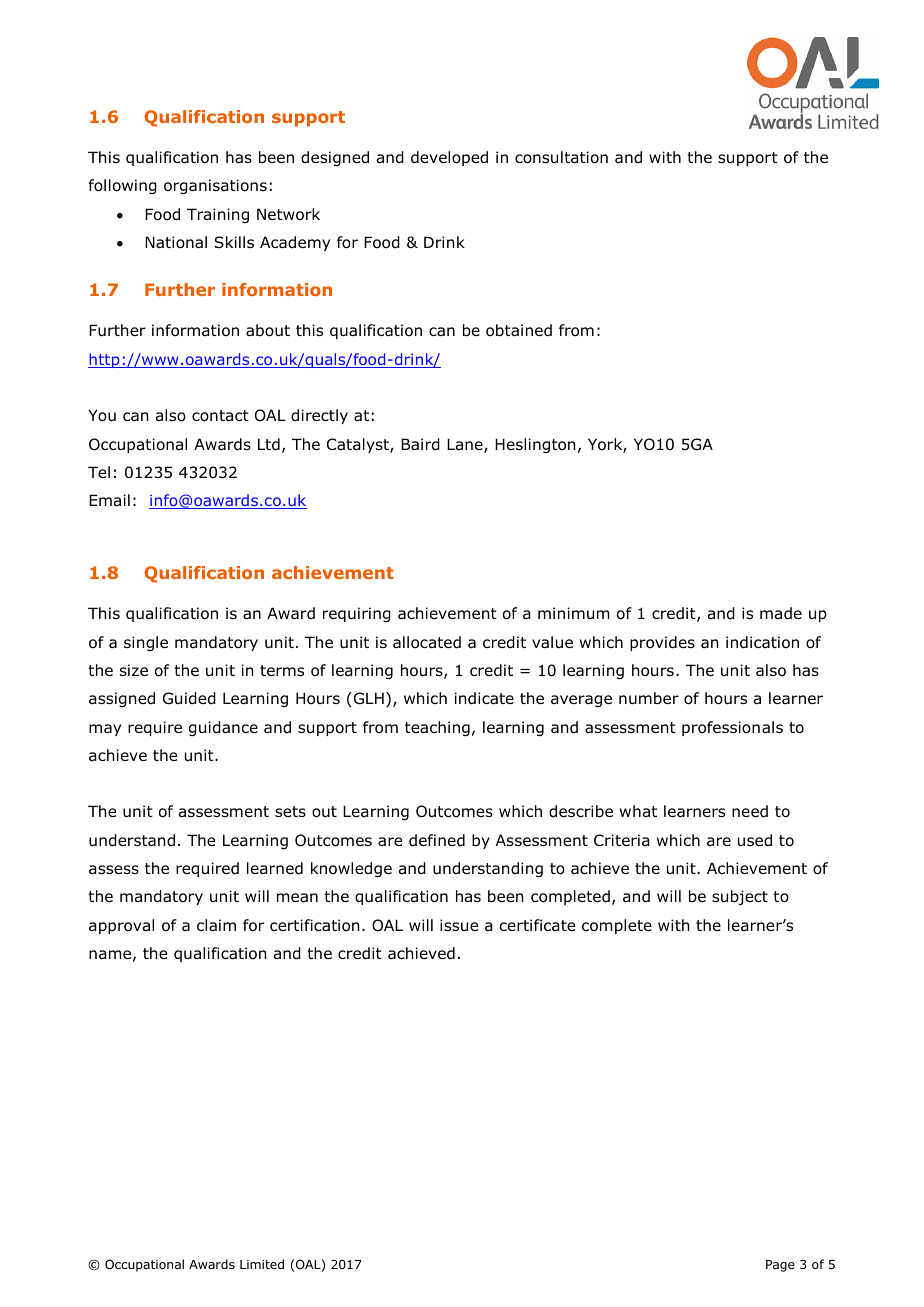 The width and height of the image is (924, 1307). Describe the element at coordinates (561, 157) in the image. I see `consultation` at that location.
